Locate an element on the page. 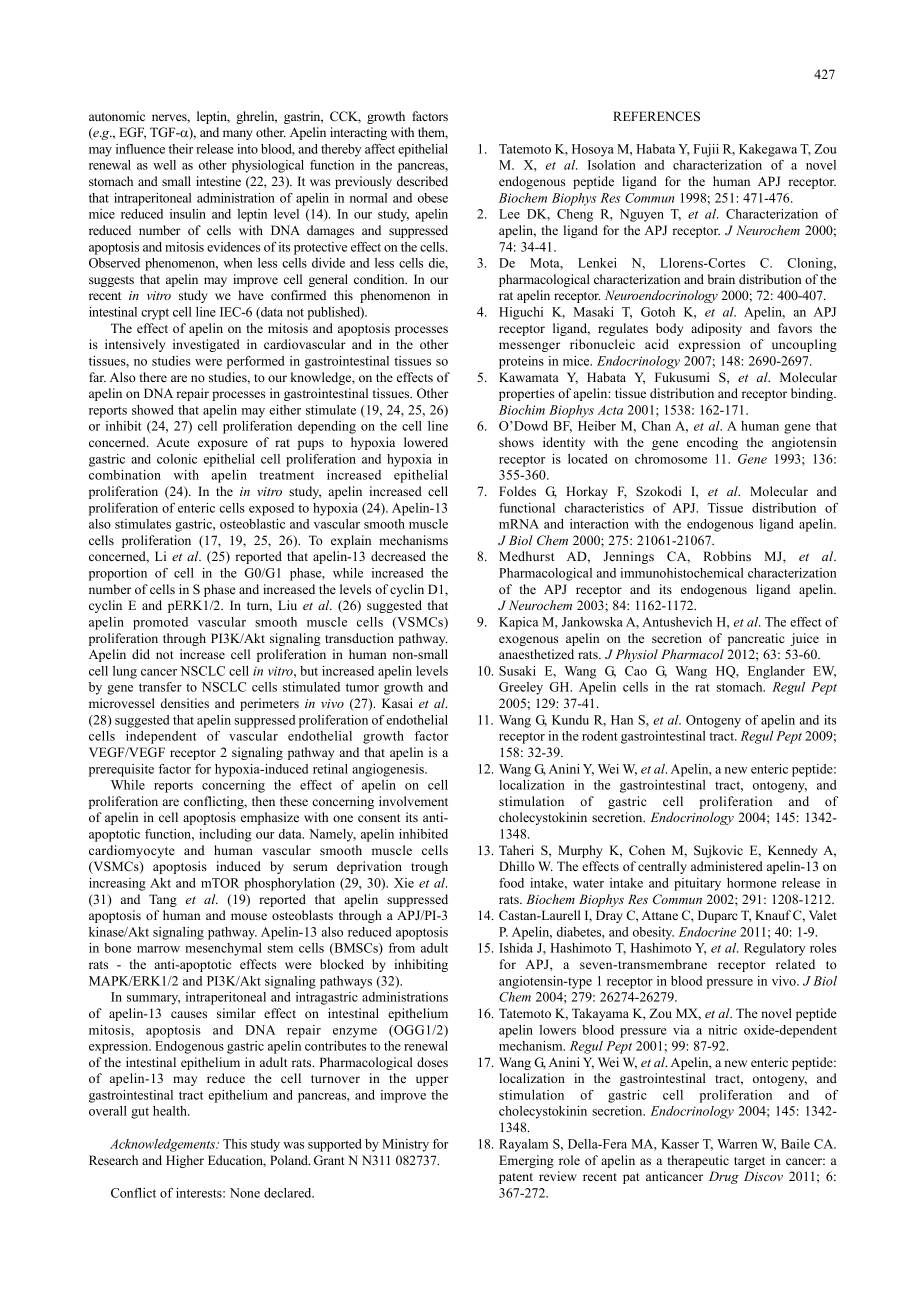 The image size is (924, 1308). hormone is located at coordinates (751, 883).
